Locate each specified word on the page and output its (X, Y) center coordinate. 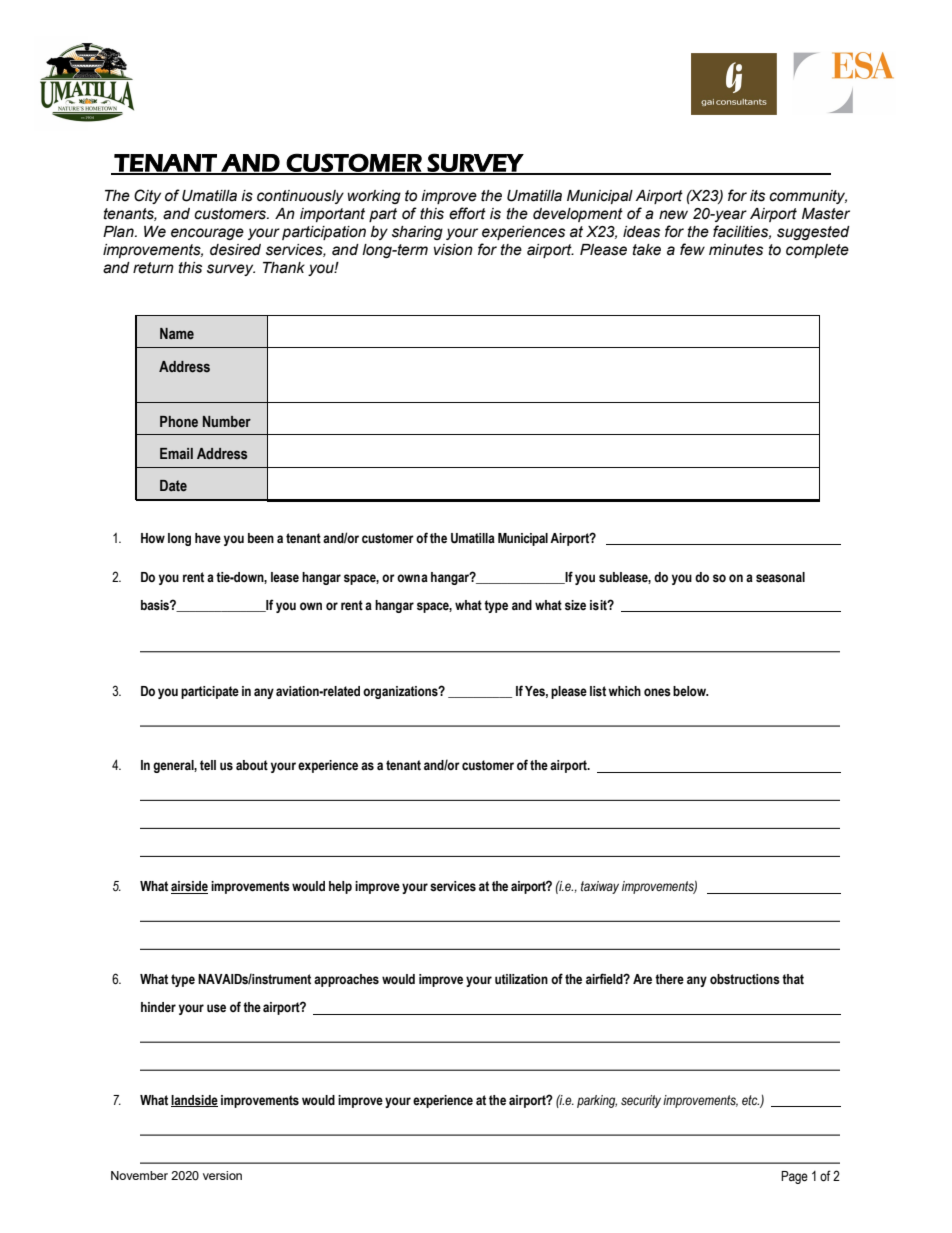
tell (208, 765)
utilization (521, 979)
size (575, 605)
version (222, 1175)
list (599, 691)
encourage (207, 234)
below (690, 691)
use (216, 1008)
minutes (736, 250)
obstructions (745, 979)
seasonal (780, 577)
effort (467, 213)
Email (176, 453)
